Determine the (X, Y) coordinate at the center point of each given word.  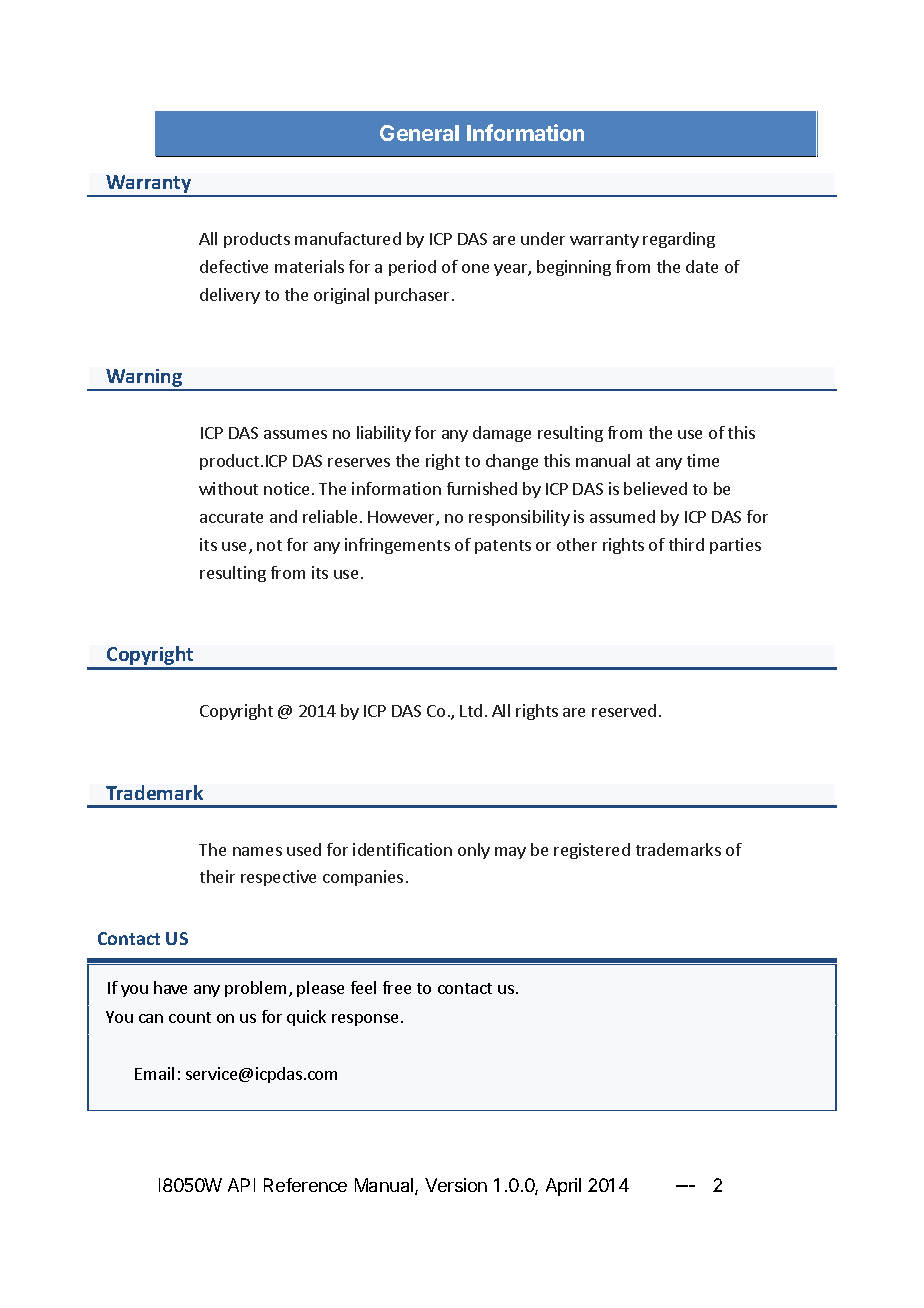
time (703, 460)
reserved (624, 710)
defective (234, 266)
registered (592, 851)
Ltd (471, 710)
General (419, 133)
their (217, 876)
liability (384, 434)
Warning (145, 379)
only (474, 851)
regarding (679, 240)
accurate (231, 517)
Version (456, 1185)
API (241, 1185)
